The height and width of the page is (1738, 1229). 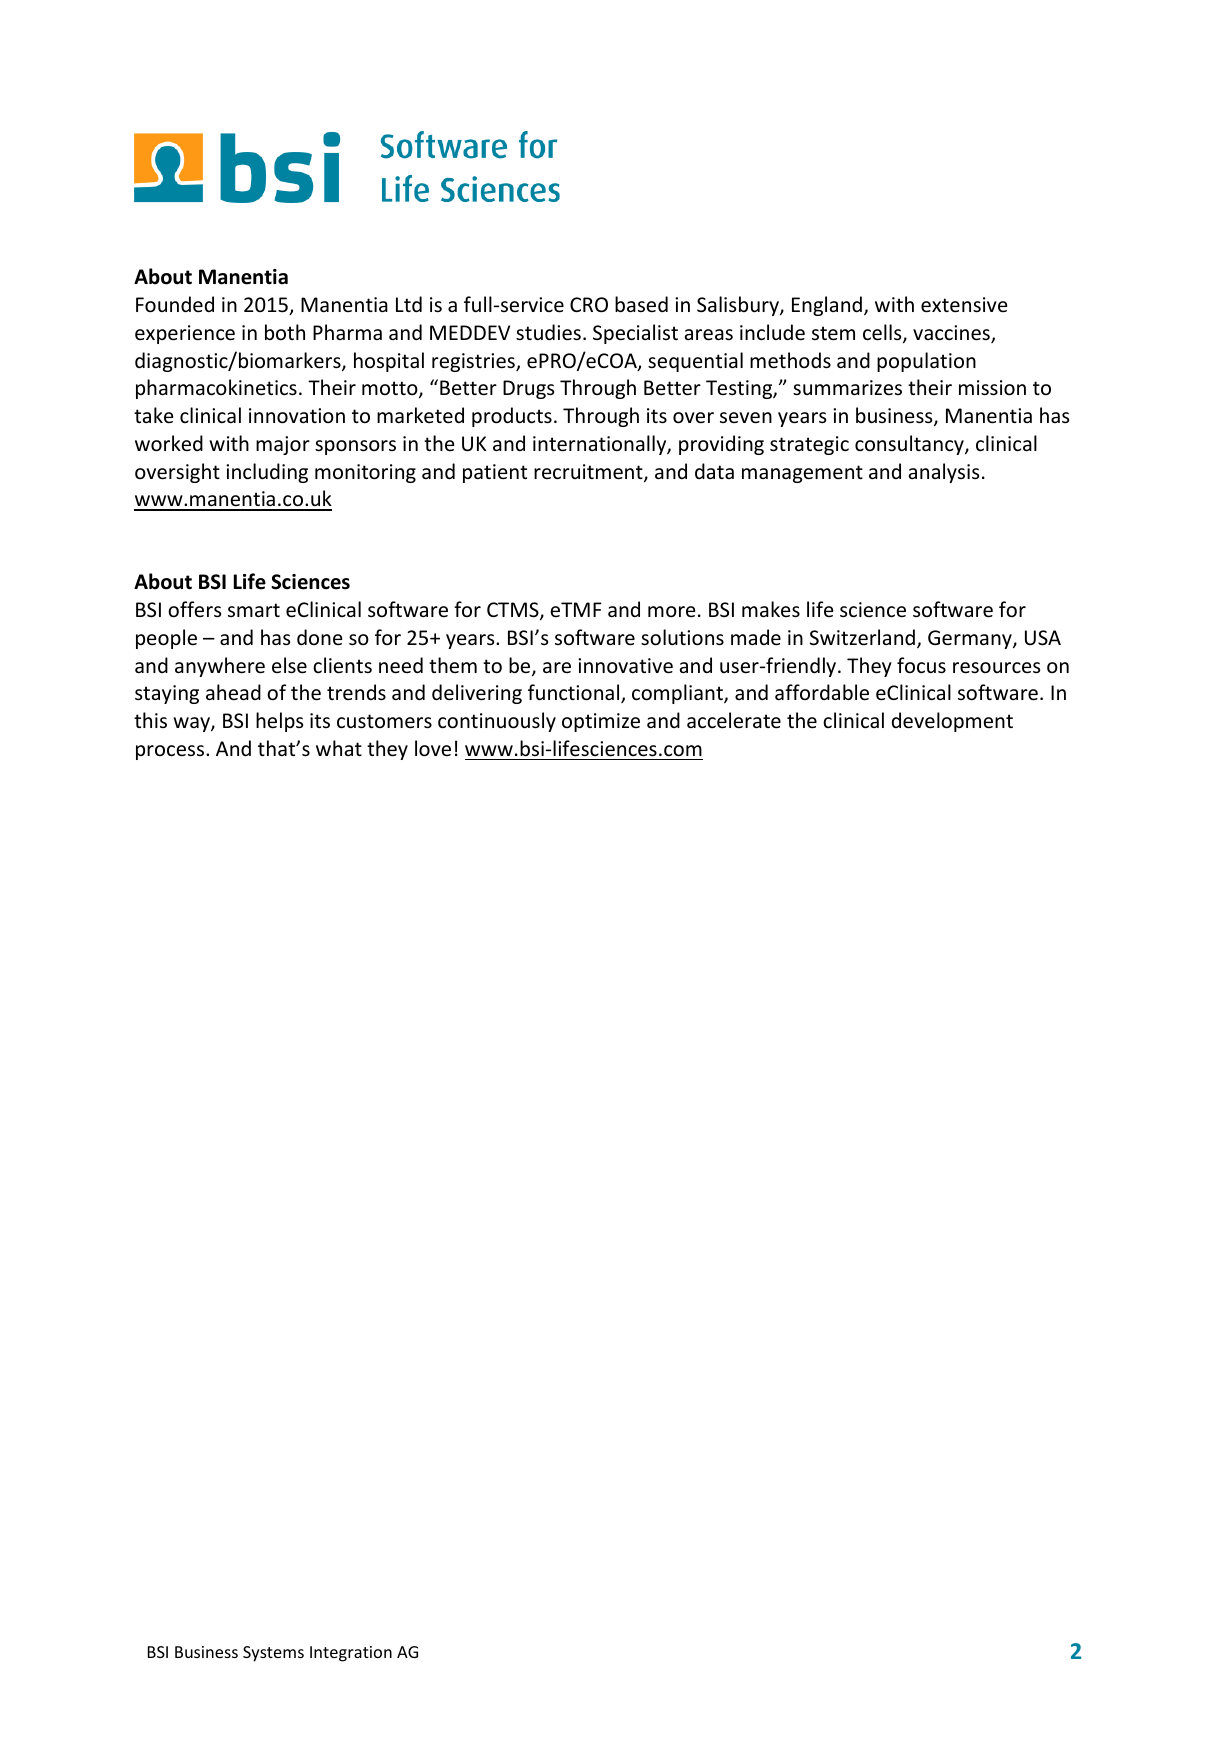 I want to click on helps, so click(x=279, y=722).
